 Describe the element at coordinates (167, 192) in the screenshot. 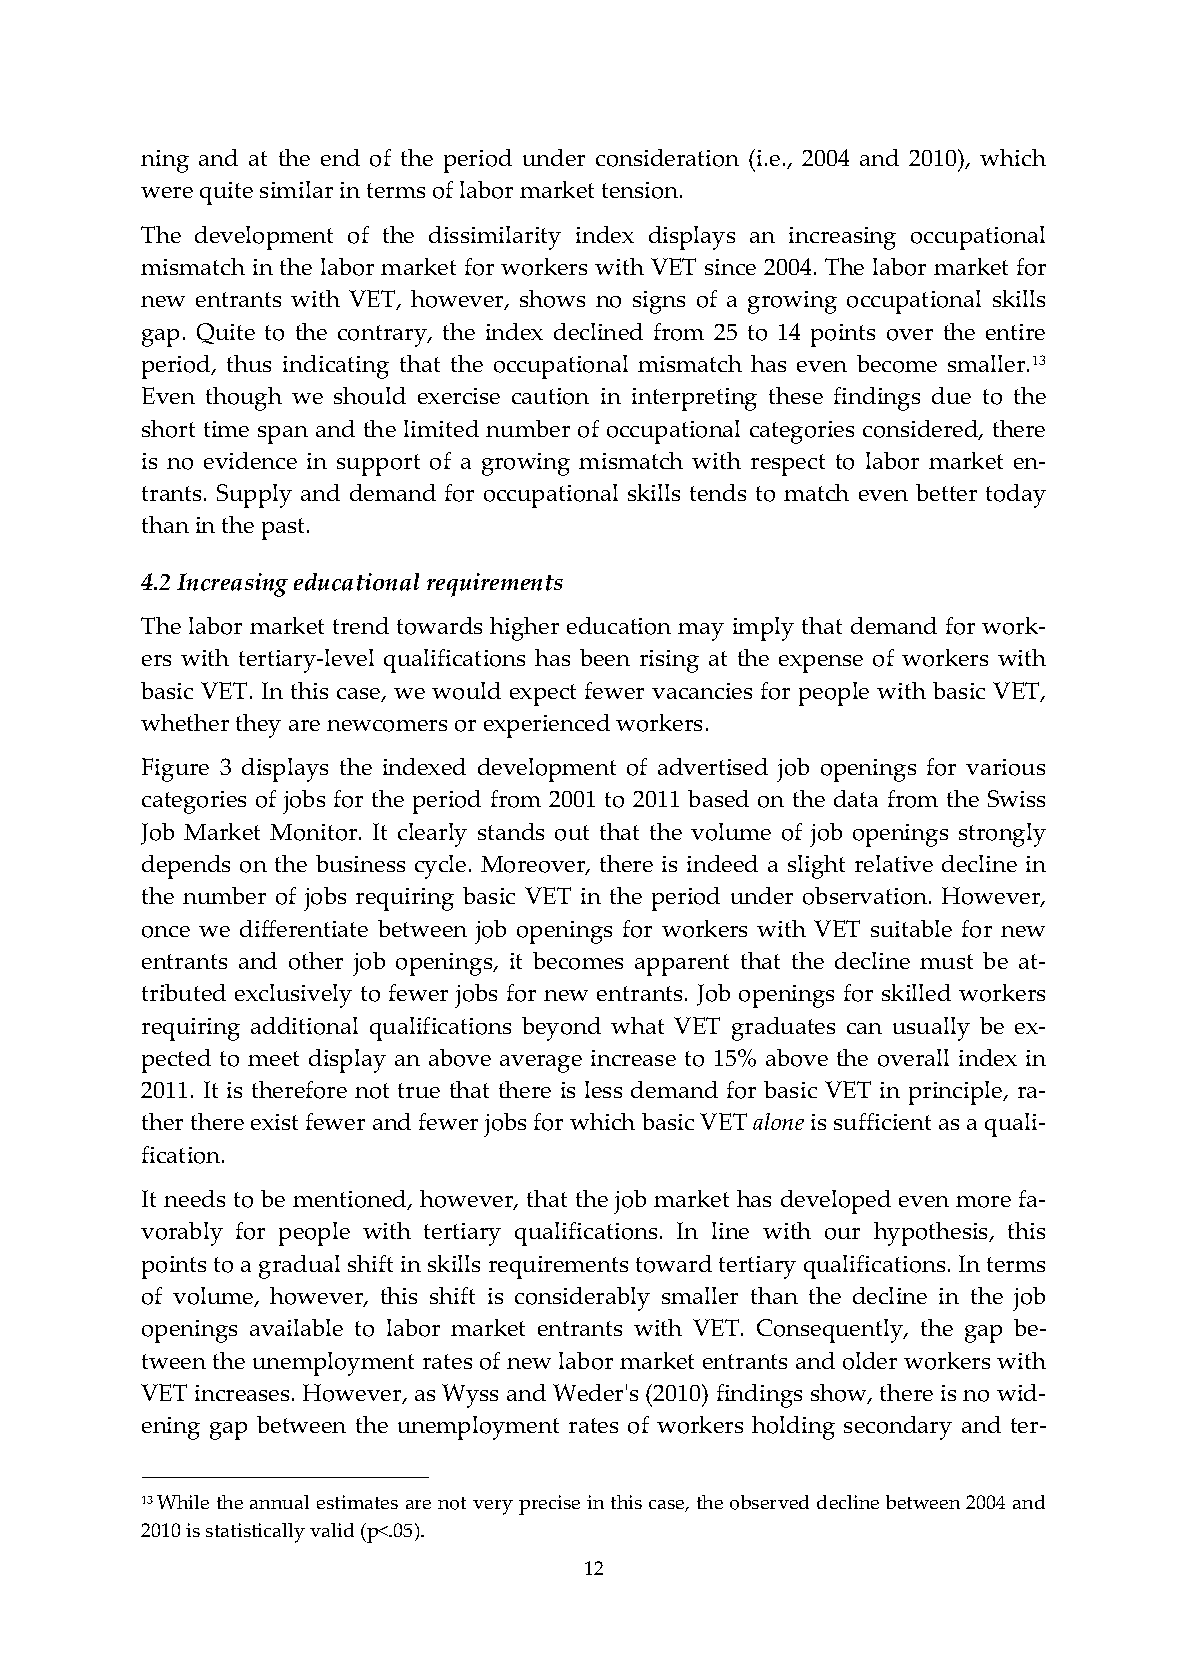

I see `were` at that location.
